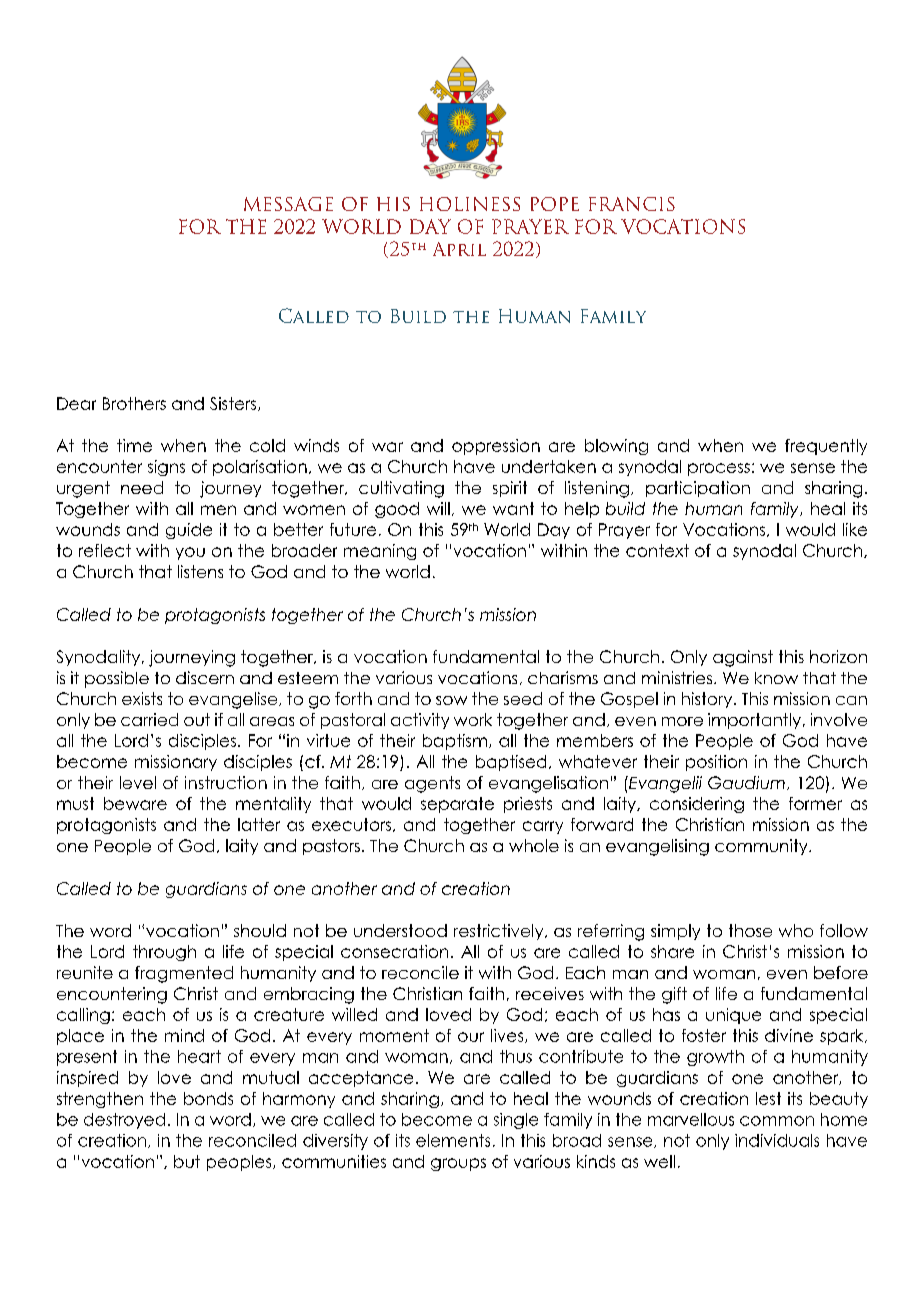 The width and height of the screenshot is (924, 1308). Describe the element at coordinates (166, 468) in the screenshot. I see `signs` at that location.
